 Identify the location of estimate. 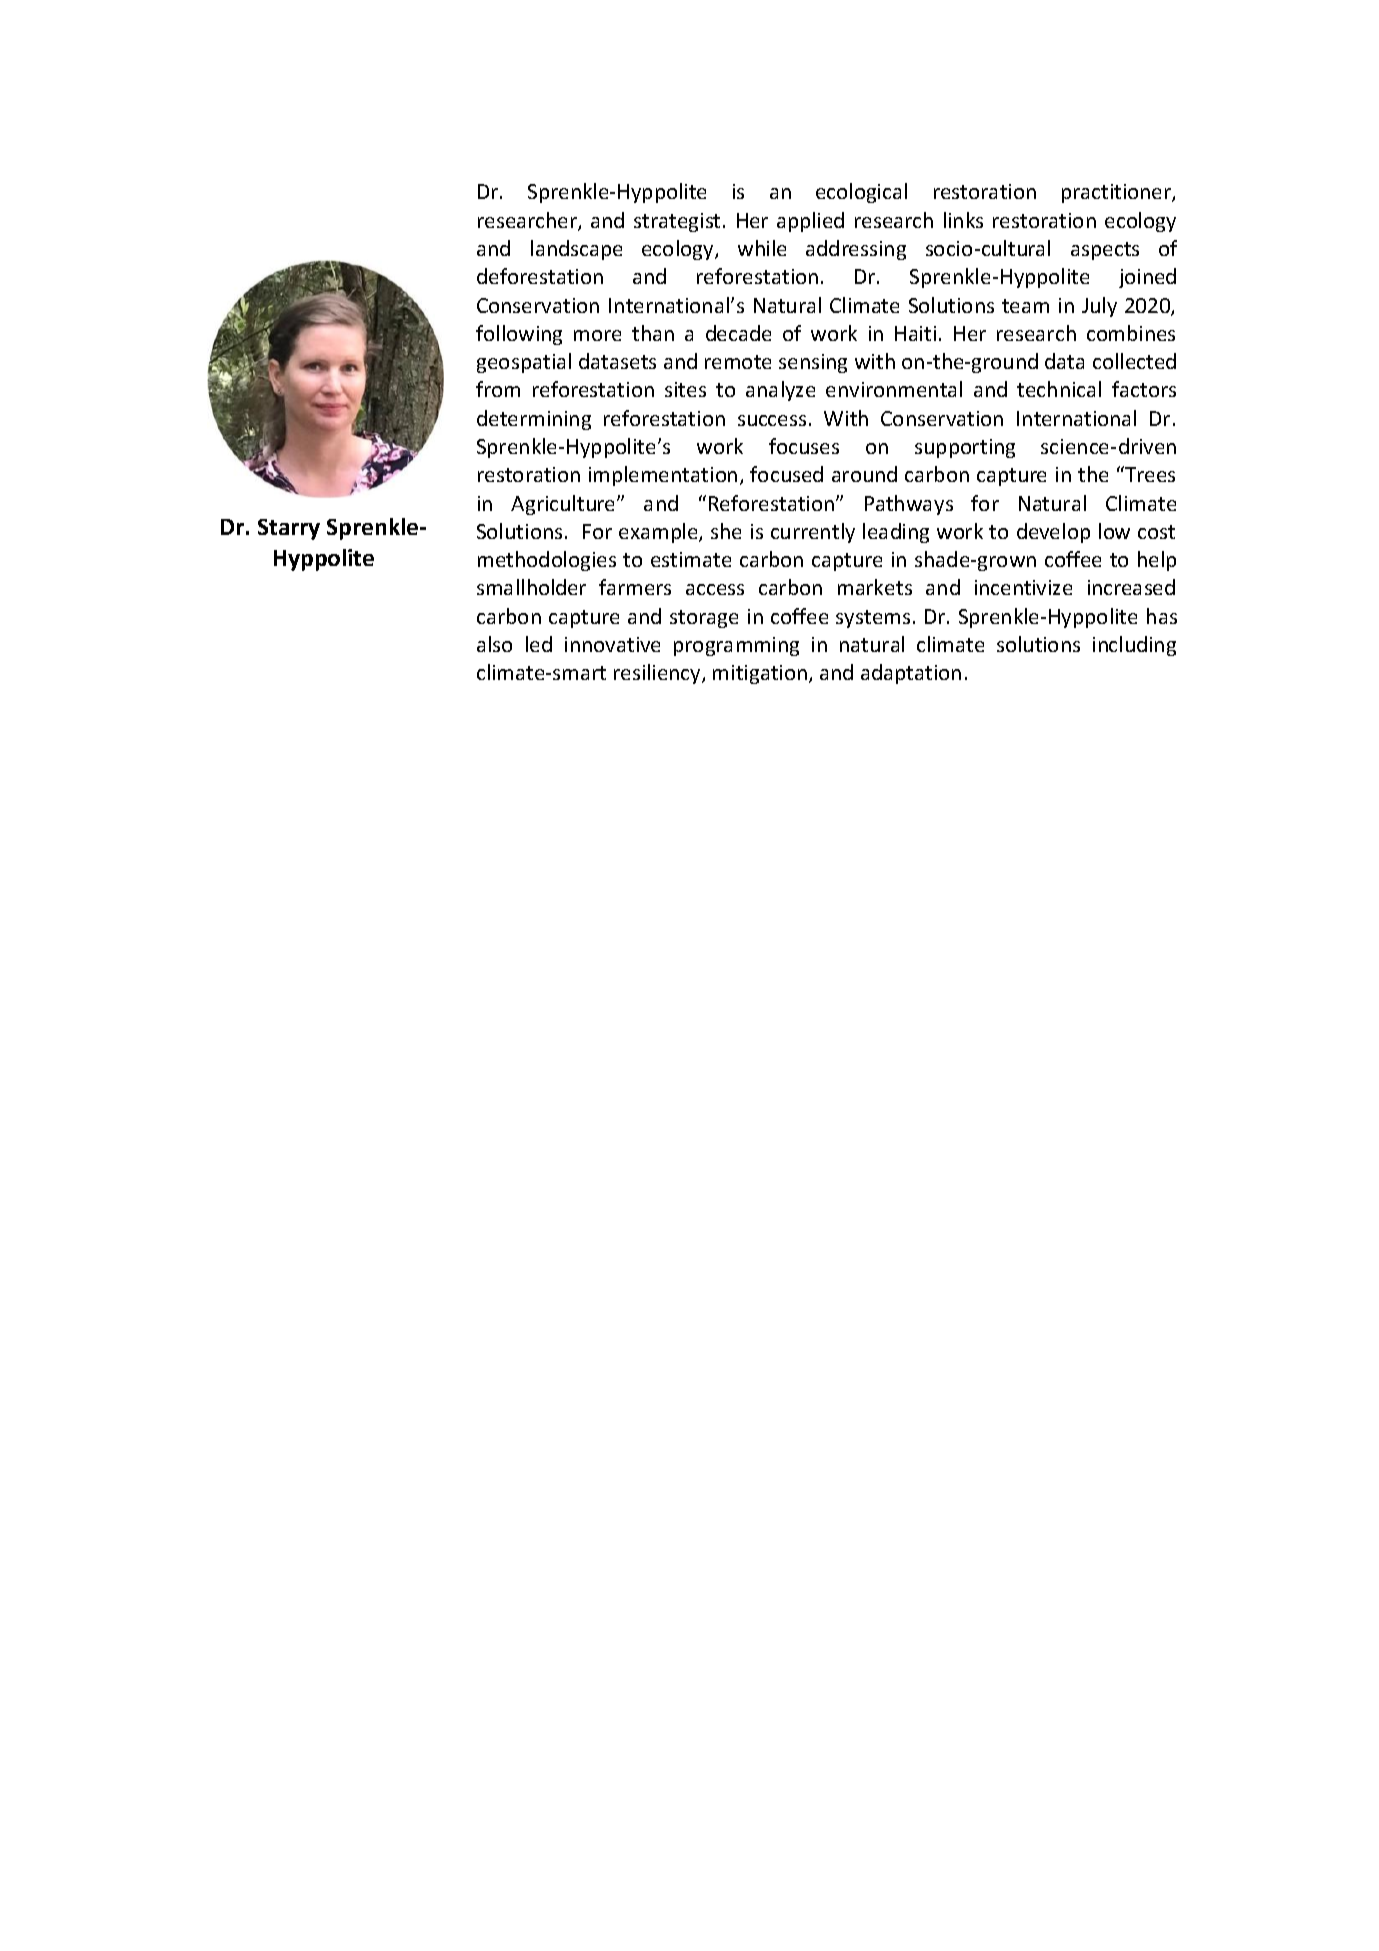
(691, 559).
